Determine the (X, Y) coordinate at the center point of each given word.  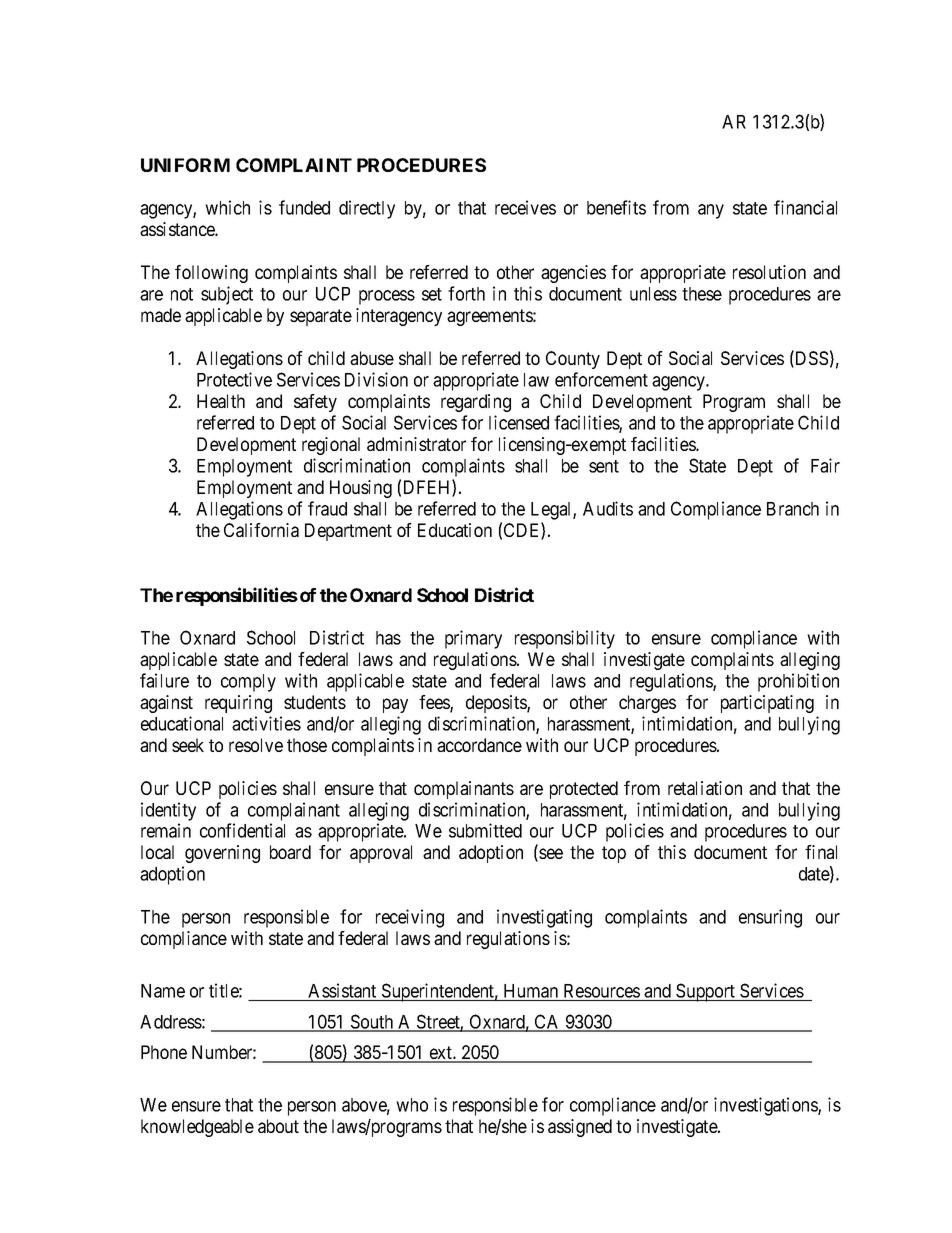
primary (473, 639)
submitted (485, 830)
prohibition (798, 682)
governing (222, 854)
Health (221, 401)
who (412, 1105)
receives (525, 207)
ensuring (770, 918)
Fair (825, 465)
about (278, 1126)
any (711, 211)
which (227, 207)
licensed (519, 422)
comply (248, 683)
